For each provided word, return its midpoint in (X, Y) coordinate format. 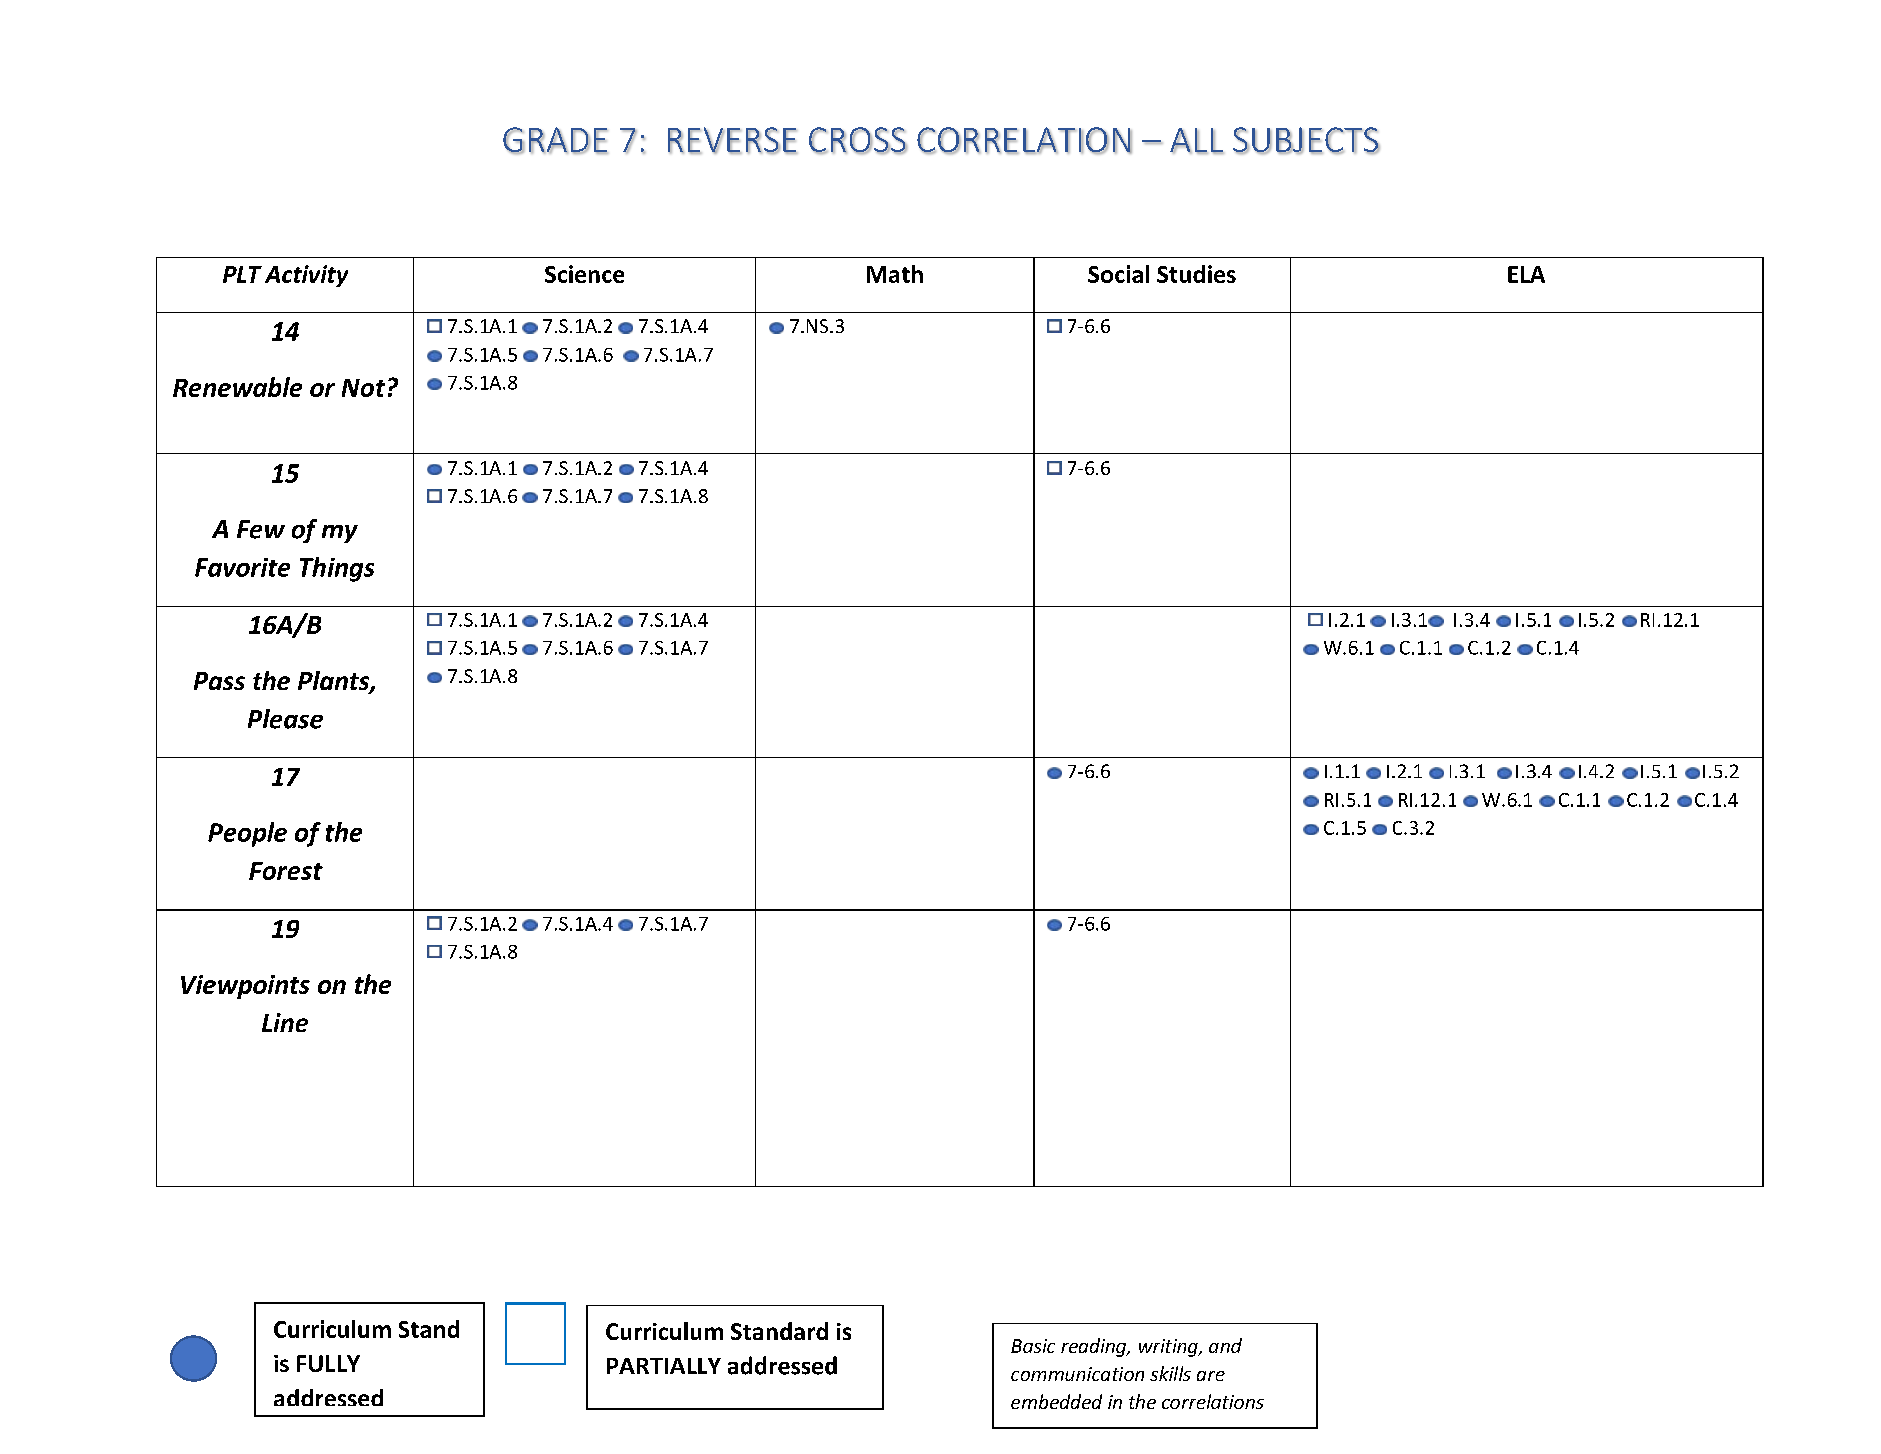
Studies (1196, 274)
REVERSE (732, 140)
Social (1118, 274)
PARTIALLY (664, 1366)
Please (285, 719)
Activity (306, 276)
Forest (286, 871)
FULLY (328, 1363)
